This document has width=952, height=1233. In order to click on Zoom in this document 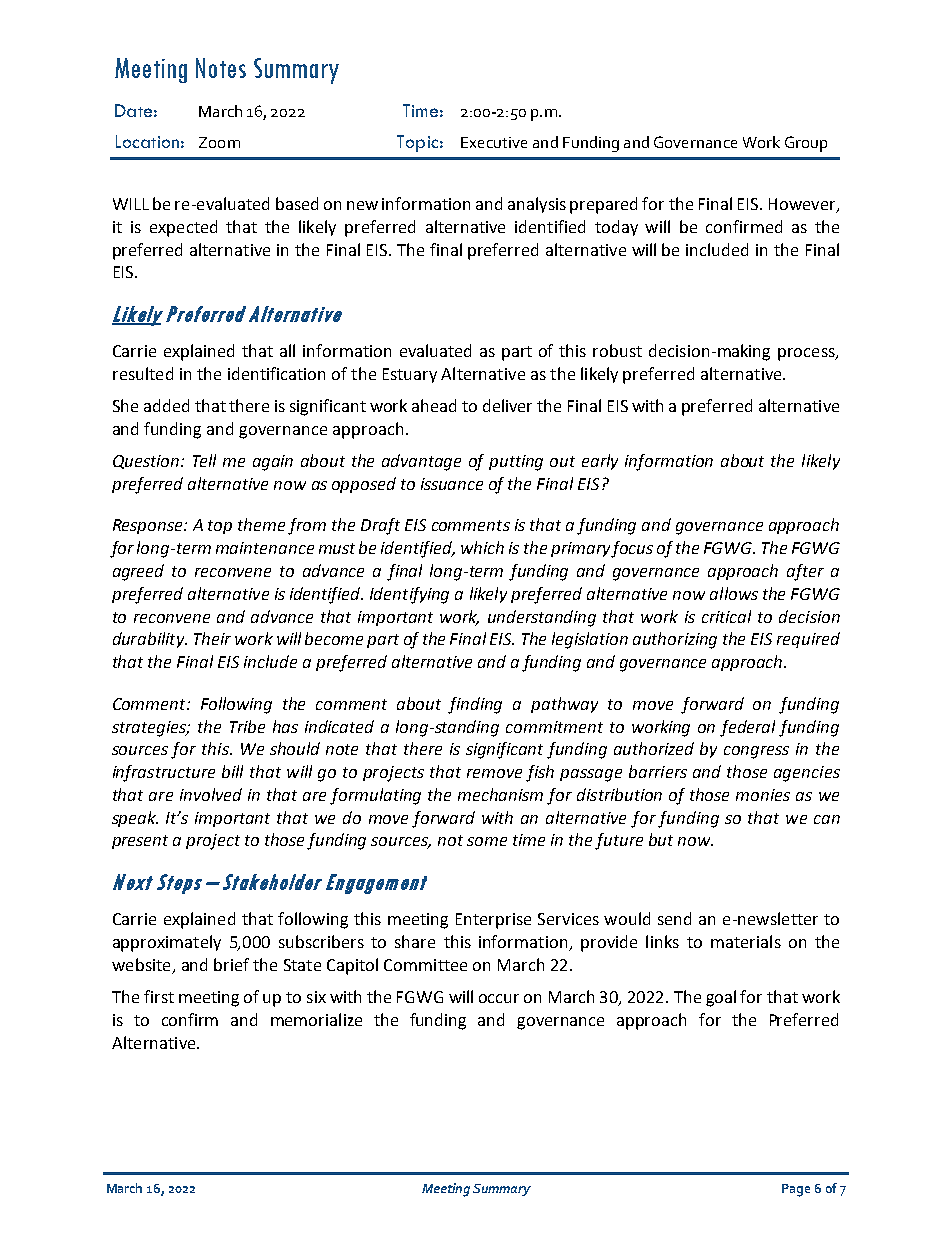, I will do `click(219, 142)`.
